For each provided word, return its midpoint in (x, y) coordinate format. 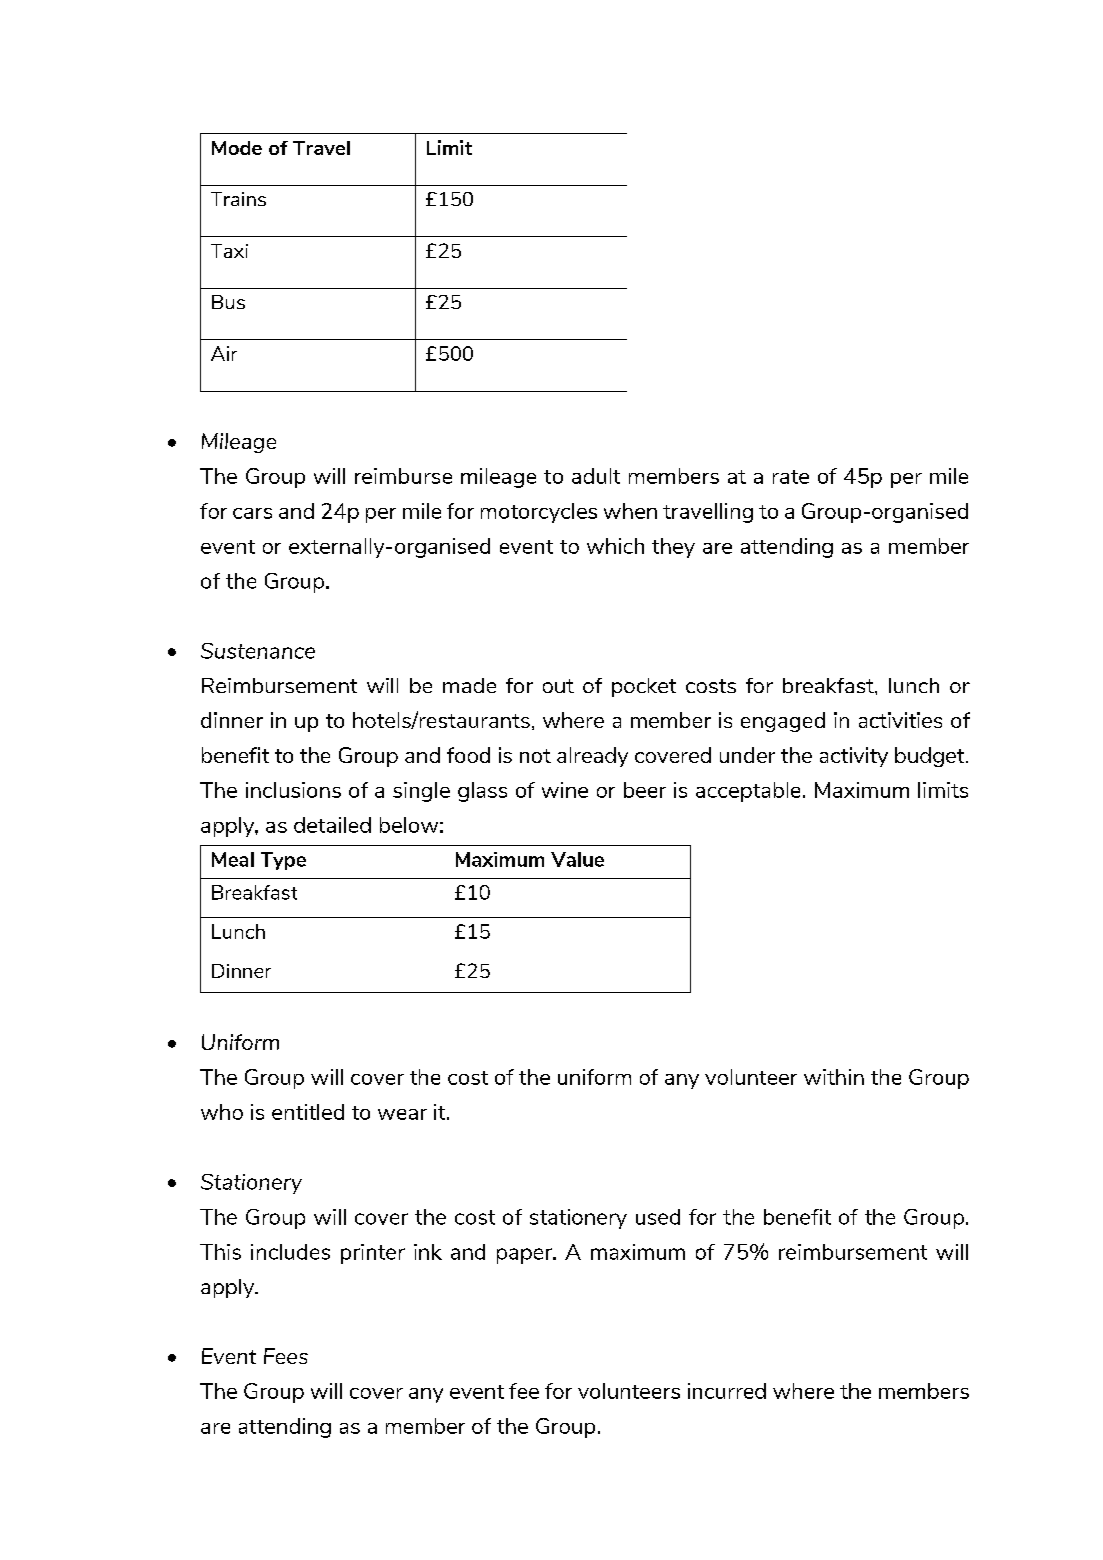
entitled (308, 1112)
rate (791, 477)
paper (525, 1256)
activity (854, 757)
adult (596, 476)
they (673, 548)
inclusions (293, 790)
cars (252, 513)
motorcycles (539, 513)
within (834, 1077)
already (592, 757)
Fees (286, 1356)
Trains (238, 199)
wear (402, 1114)
